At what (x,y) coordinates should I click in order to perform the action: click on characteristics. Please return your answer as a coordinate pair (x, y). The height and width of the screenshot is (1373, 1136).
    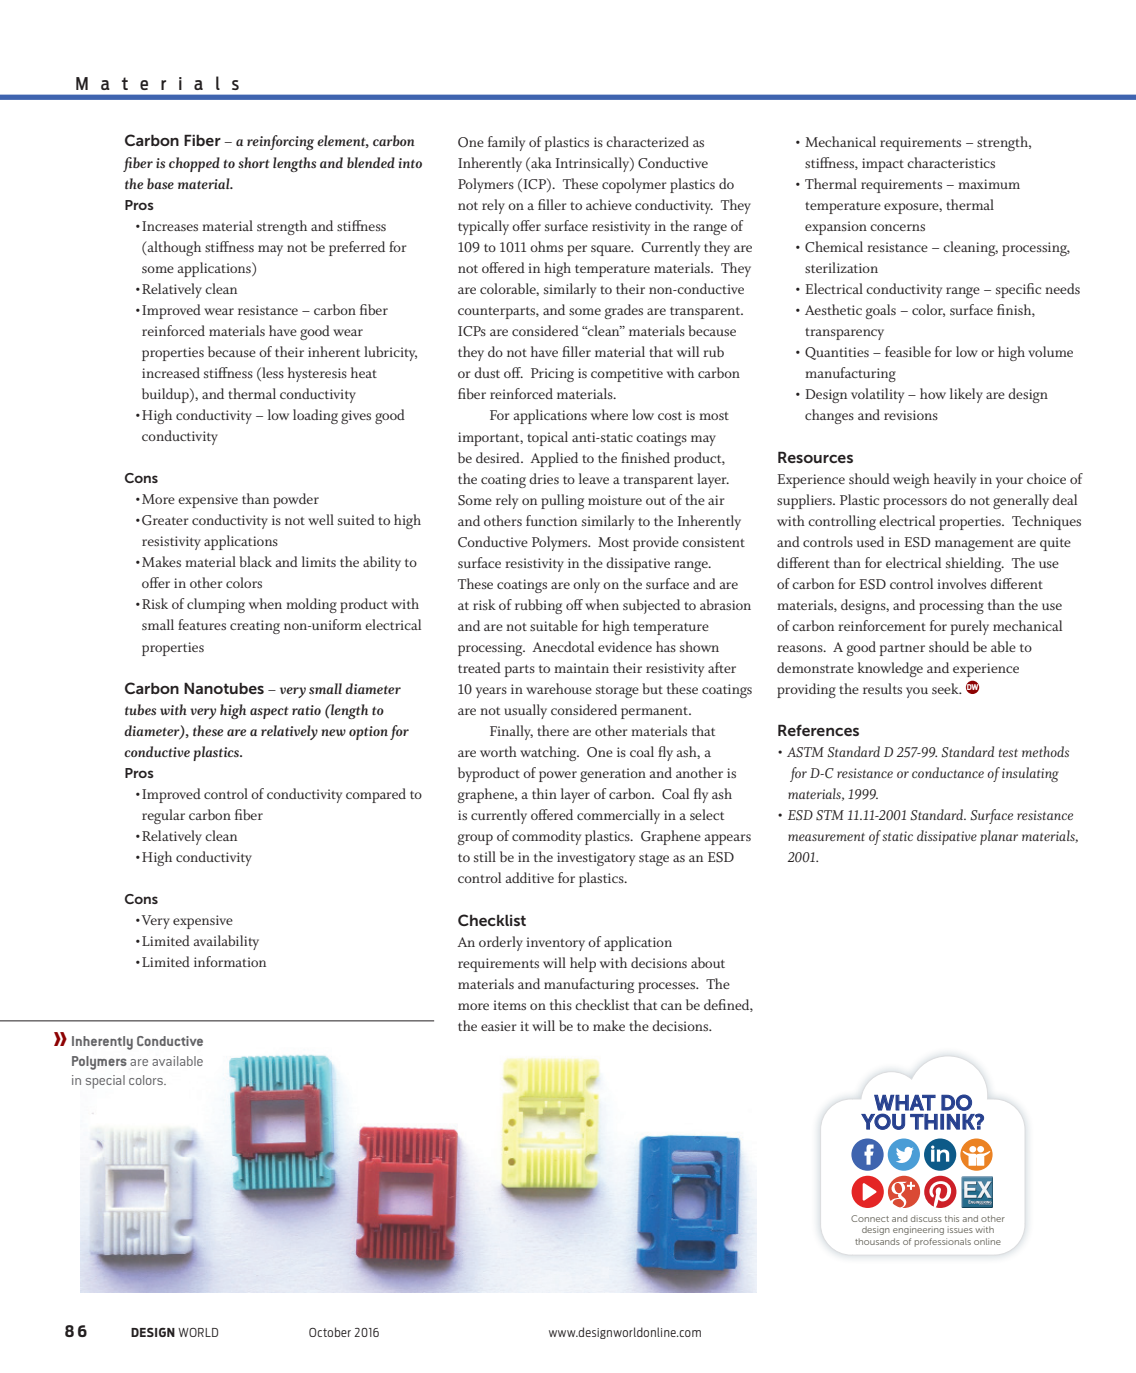
    Looking at the image, I should click on (951, 162).
